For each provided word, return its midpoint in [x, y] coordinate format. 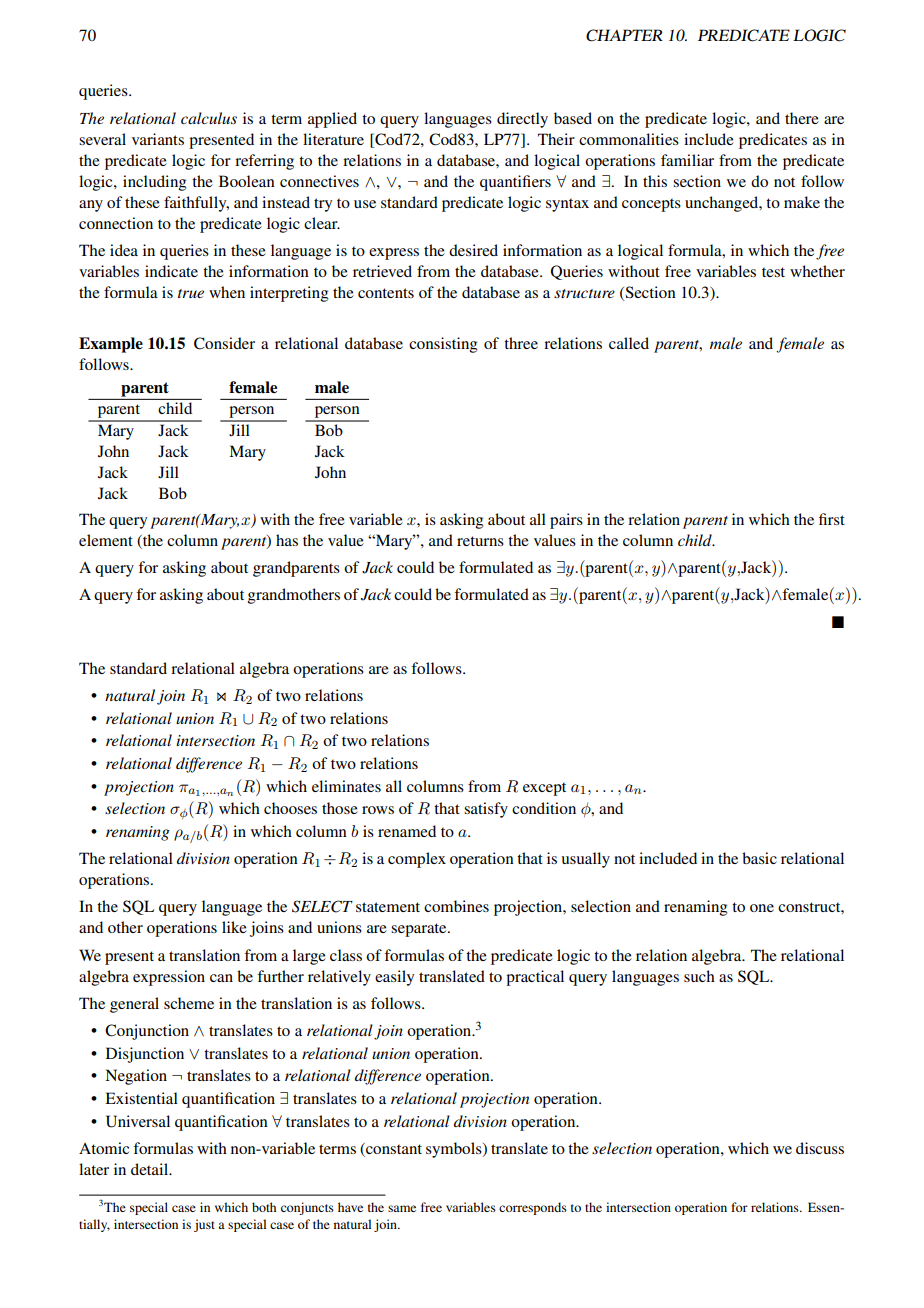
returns [480, 541]
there [802, 118]
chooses [290, 808]
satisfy [486, 810]
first [832, 519]
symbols [455, 1150]
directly [522, 120]
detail [151, 1169]
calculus [209, 118]
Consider [224, 343]
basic [759, 858]
